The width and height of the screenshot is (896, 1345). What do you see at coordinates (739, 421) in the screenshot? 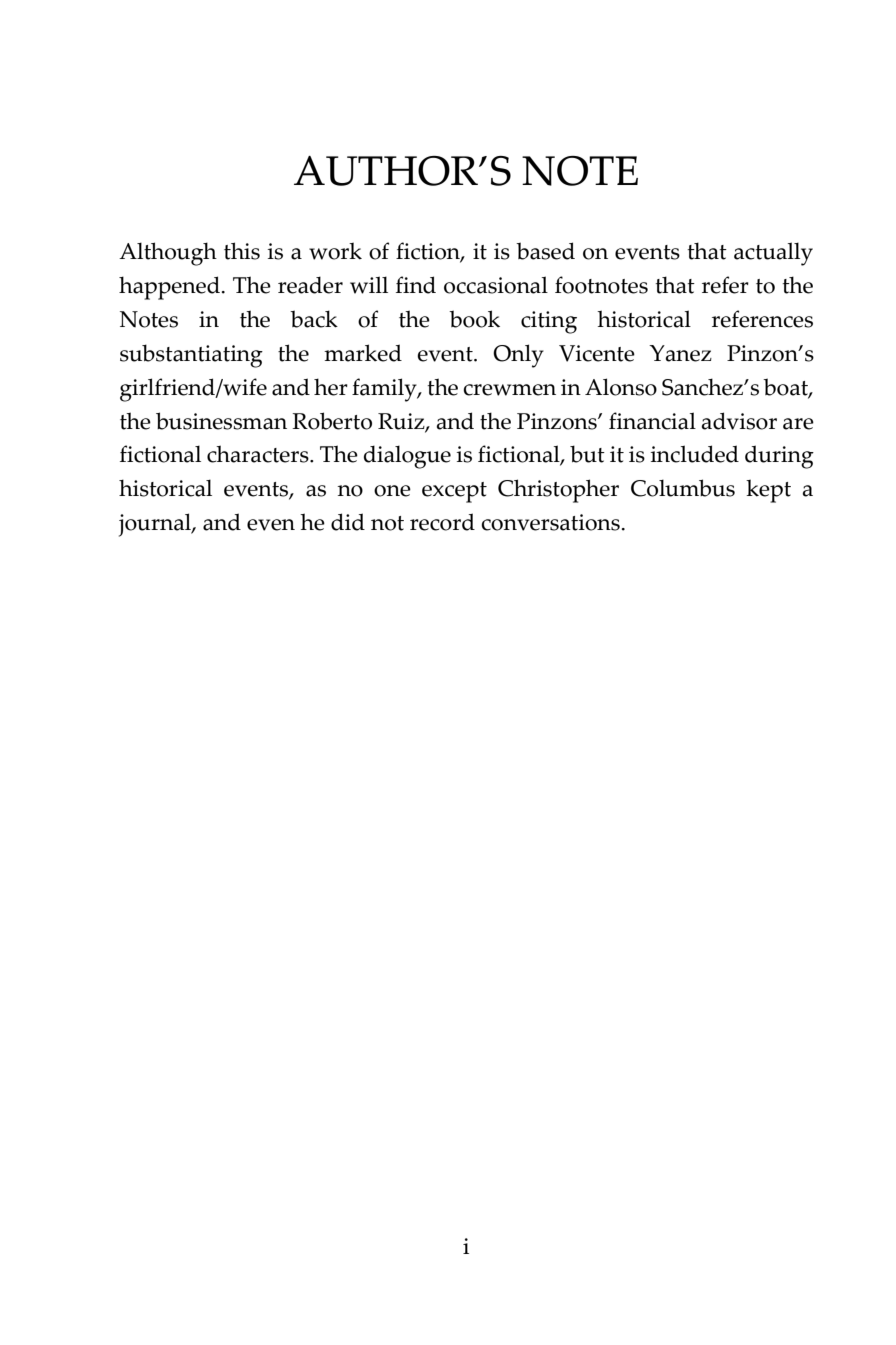
I see `advisor` at bounding box center [739, 421].
